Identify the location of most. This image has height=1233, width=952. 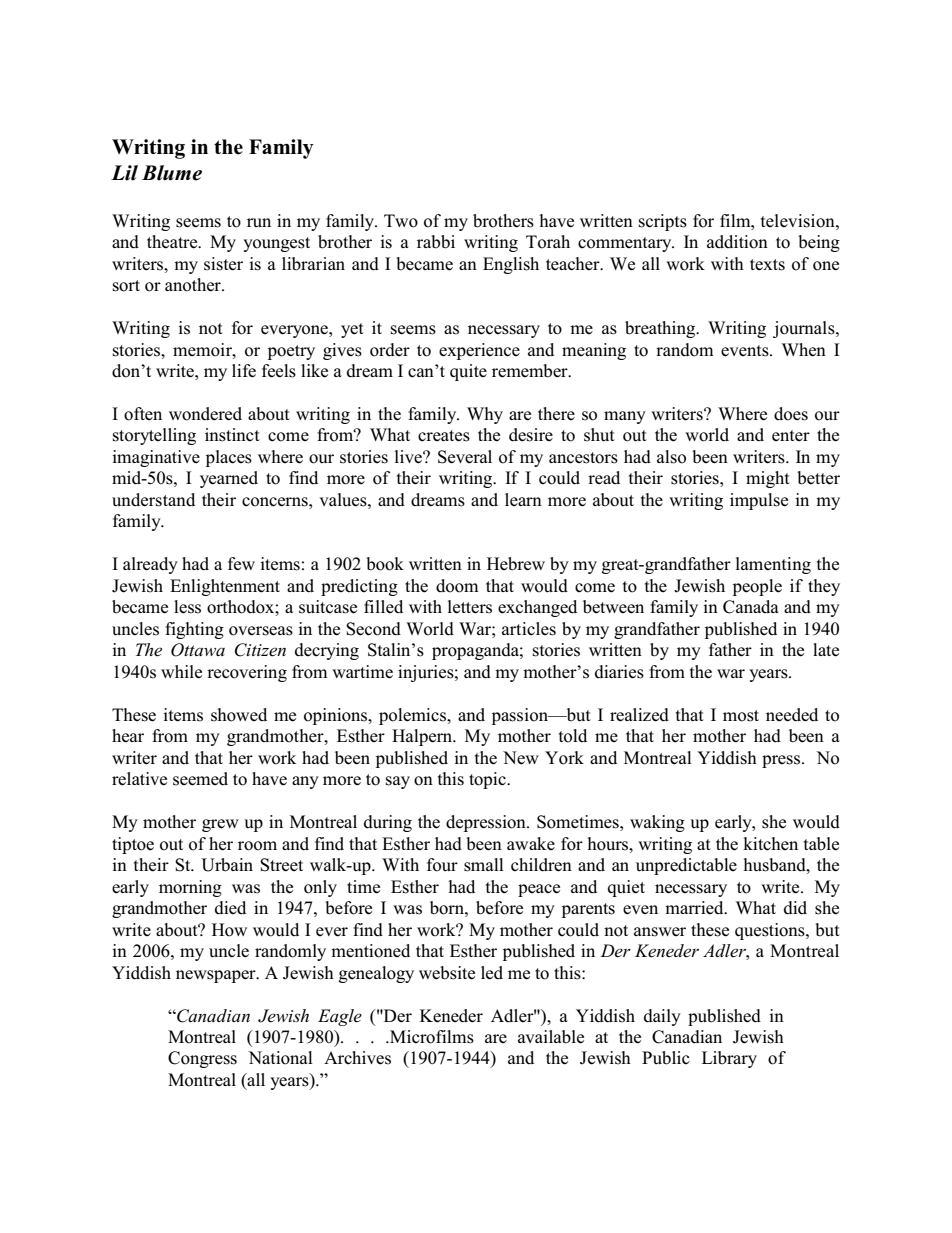
(741, 716).
